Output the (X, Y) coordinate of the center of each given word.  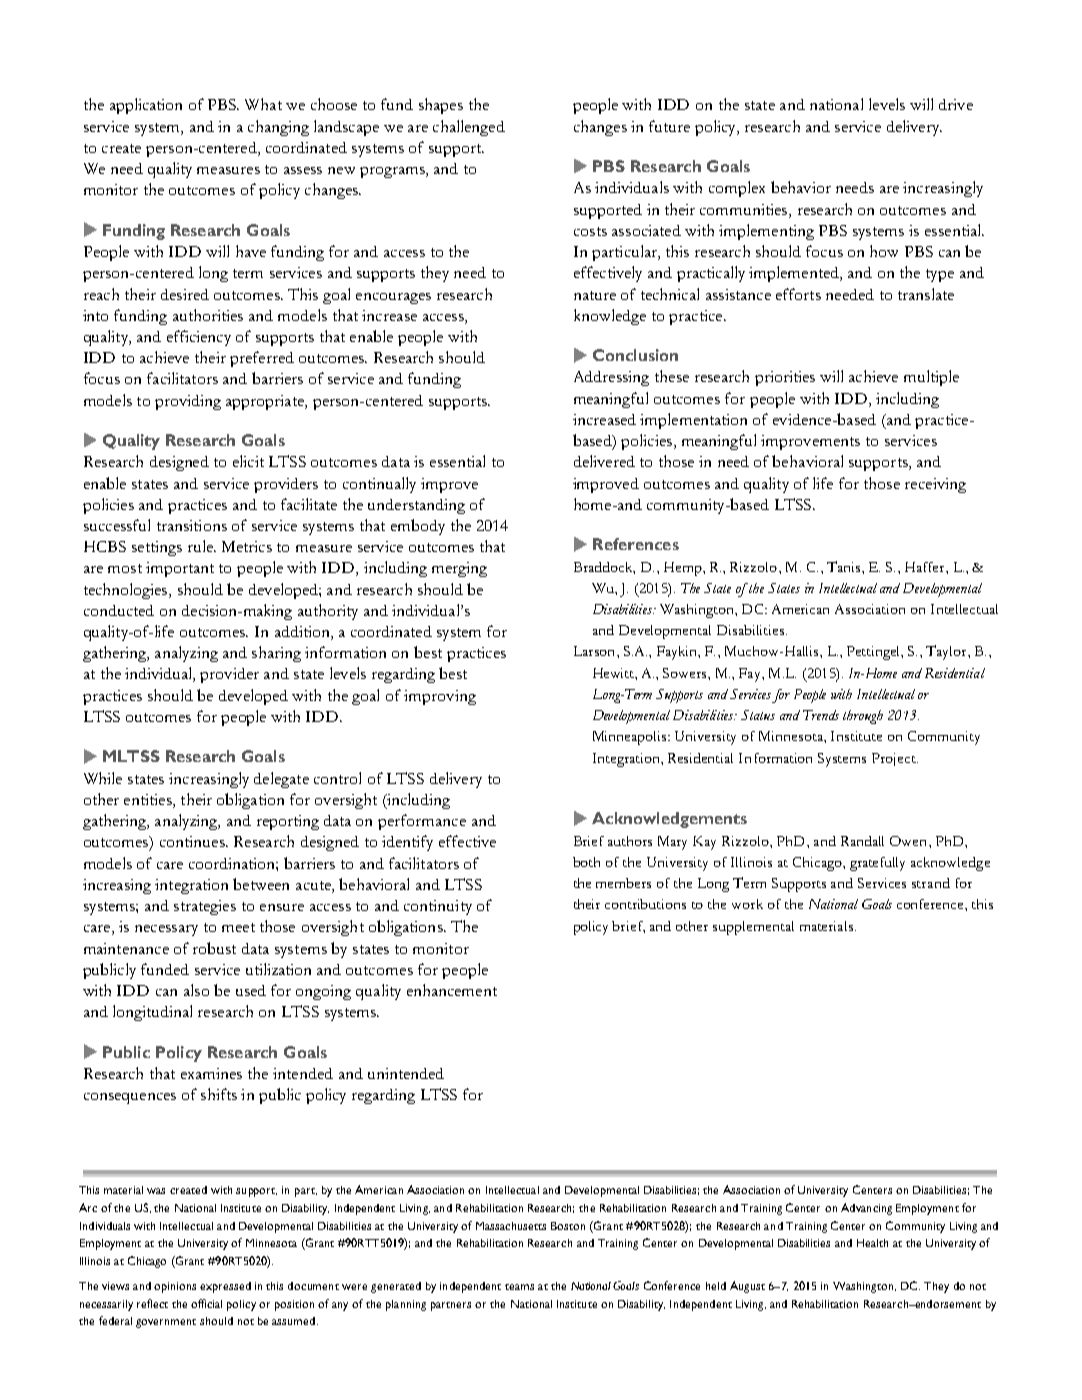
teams (519, 1287)
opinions (175, 1287)
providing (188, 402)
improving (440, 697)
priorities (785, 378)
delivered (604, 461)
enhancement (452, 990)
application (146, 106)
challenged (469, 128)
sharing (276, 654)
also (196, 990)
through (863, 717)
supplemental (753, 928)
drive (956, 104)
